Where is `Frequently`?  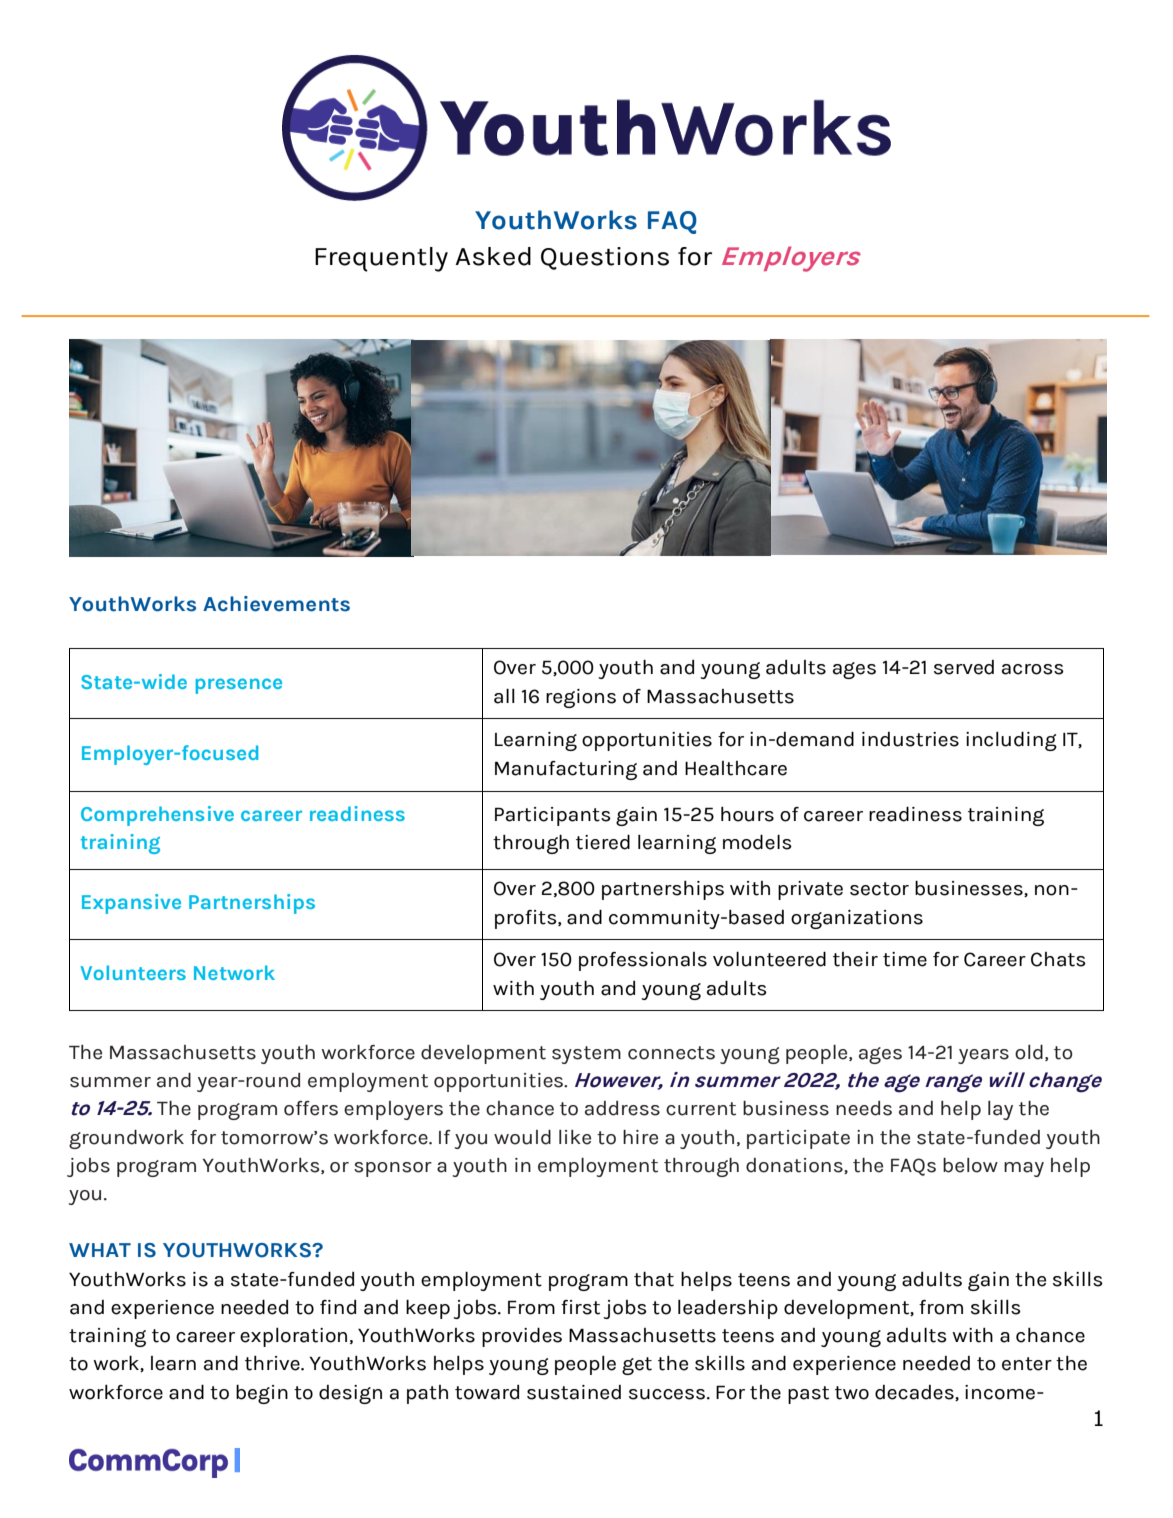 Frequently is located at coordinates (381, 259).
